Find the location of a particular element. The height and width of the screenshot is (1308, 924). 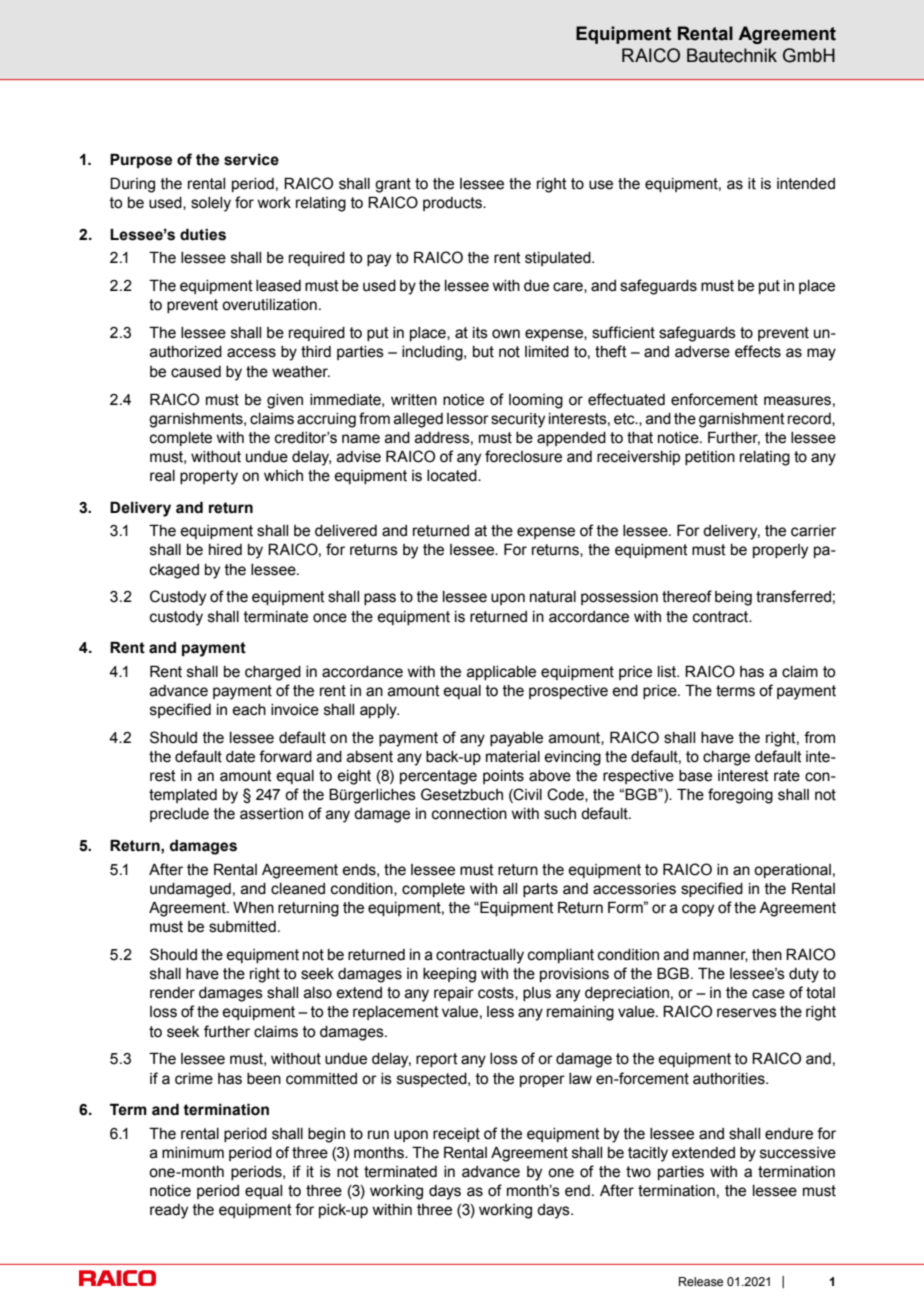

When is located at coordinates (253, 908).
